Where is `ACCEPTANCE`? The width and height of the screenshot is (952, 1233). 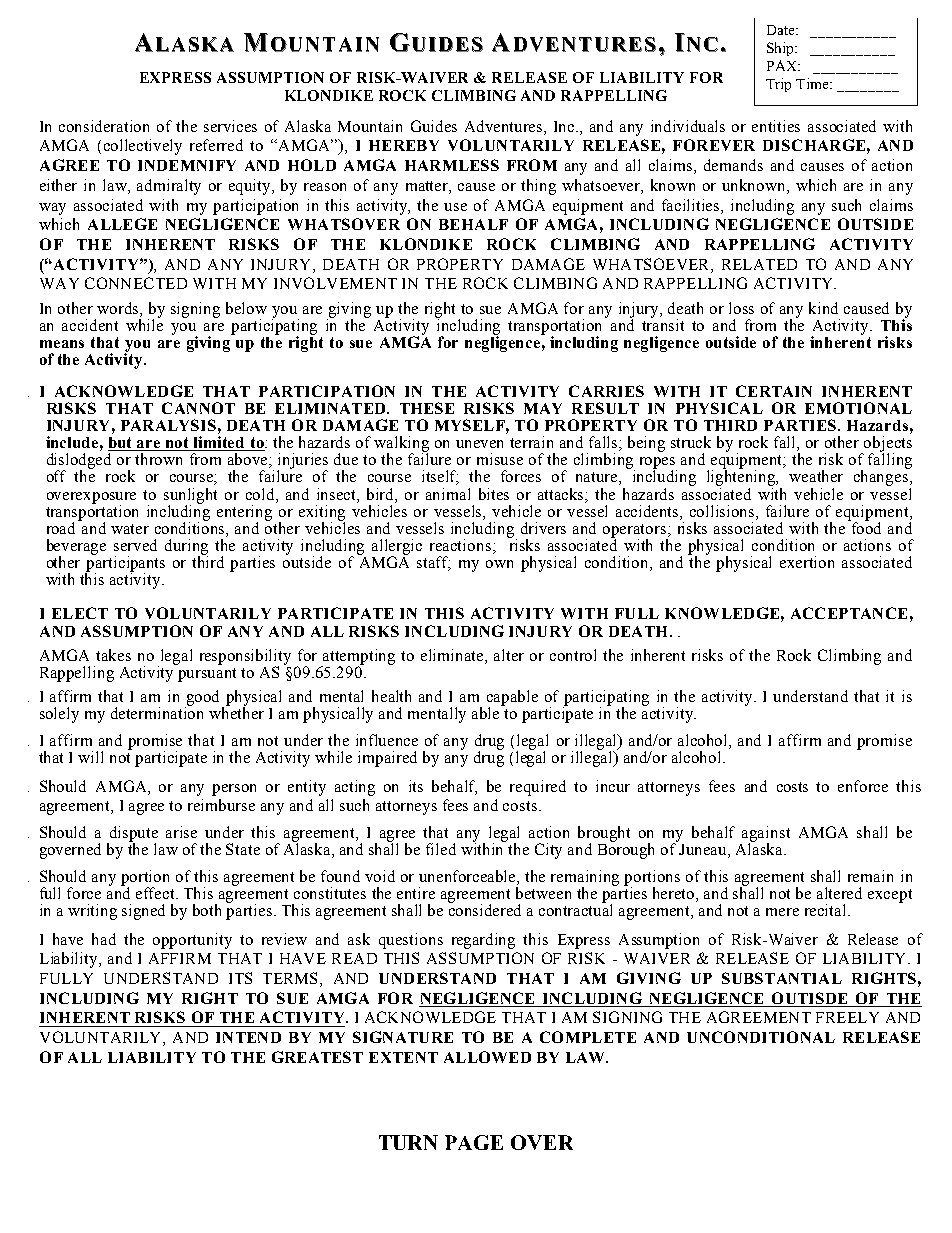 ACCEPTANCE is located at coordinates (849, 613).
